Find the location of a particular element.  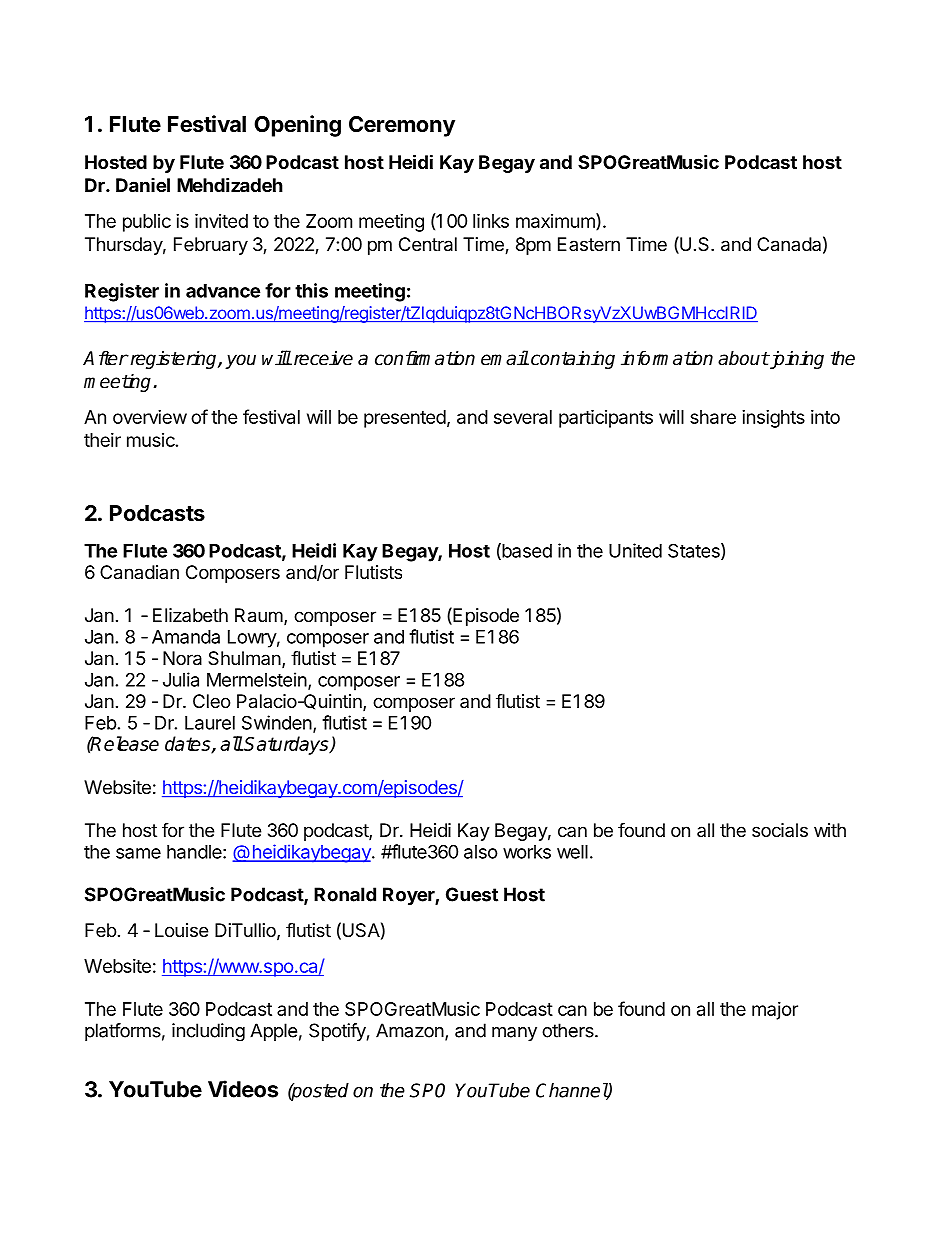

United is located at coordinates (635, 550).
